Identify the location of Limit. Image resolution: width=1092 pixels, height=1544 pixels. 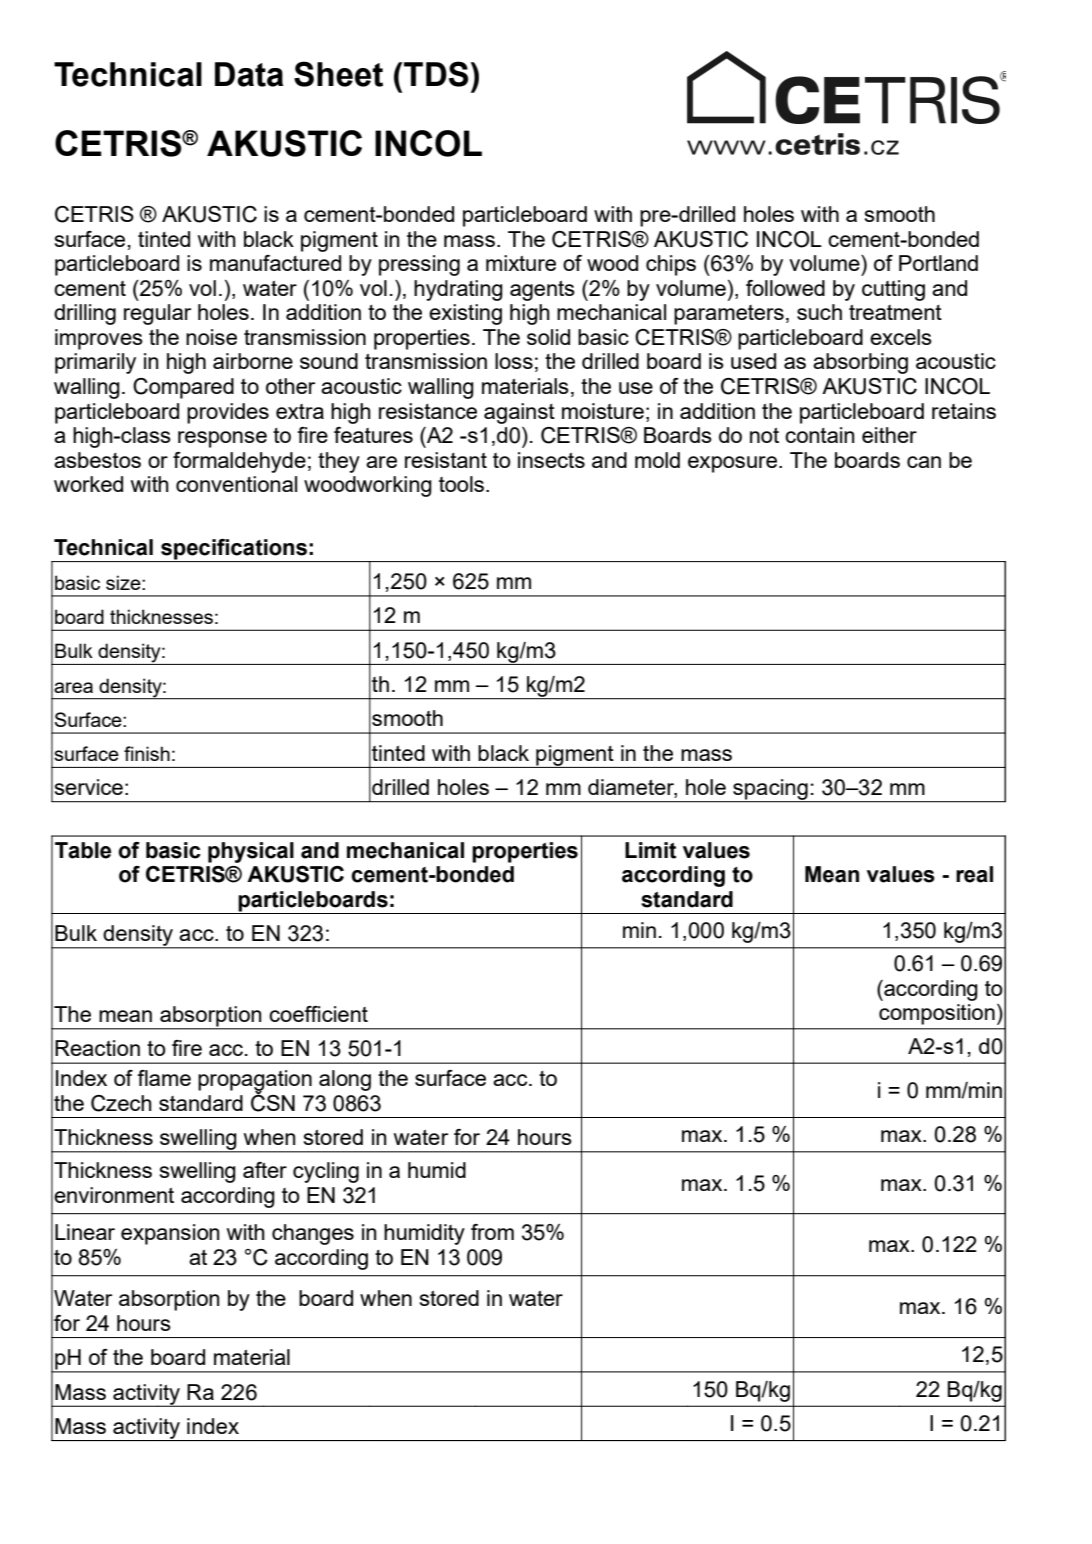
(650, 850).
